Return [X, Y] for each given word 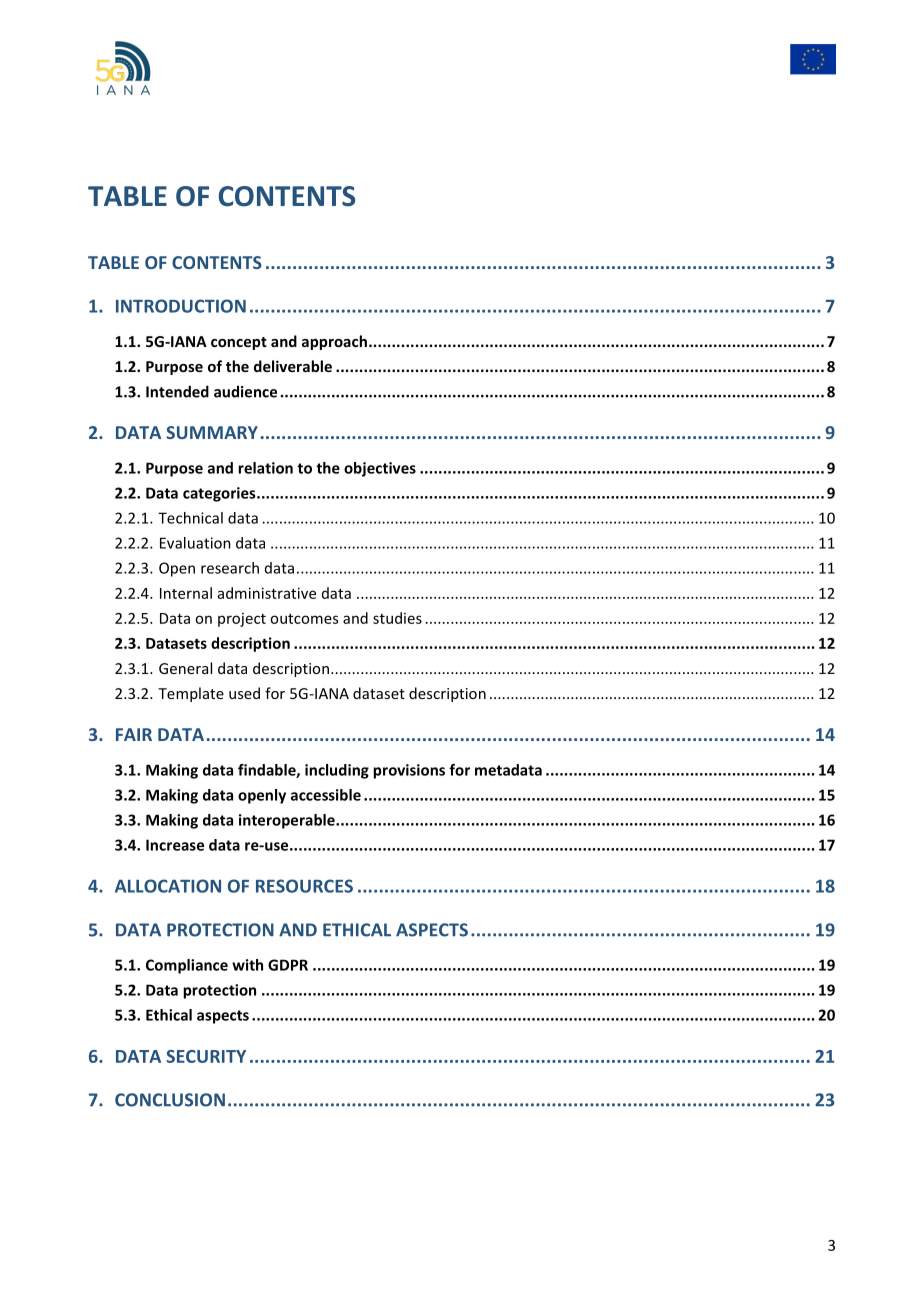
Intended [177, 391]
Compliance [187, 966]
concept [239, 343]
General [185, 668]
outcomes [304, 619]
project [242, 620]
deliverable [293, 366]
